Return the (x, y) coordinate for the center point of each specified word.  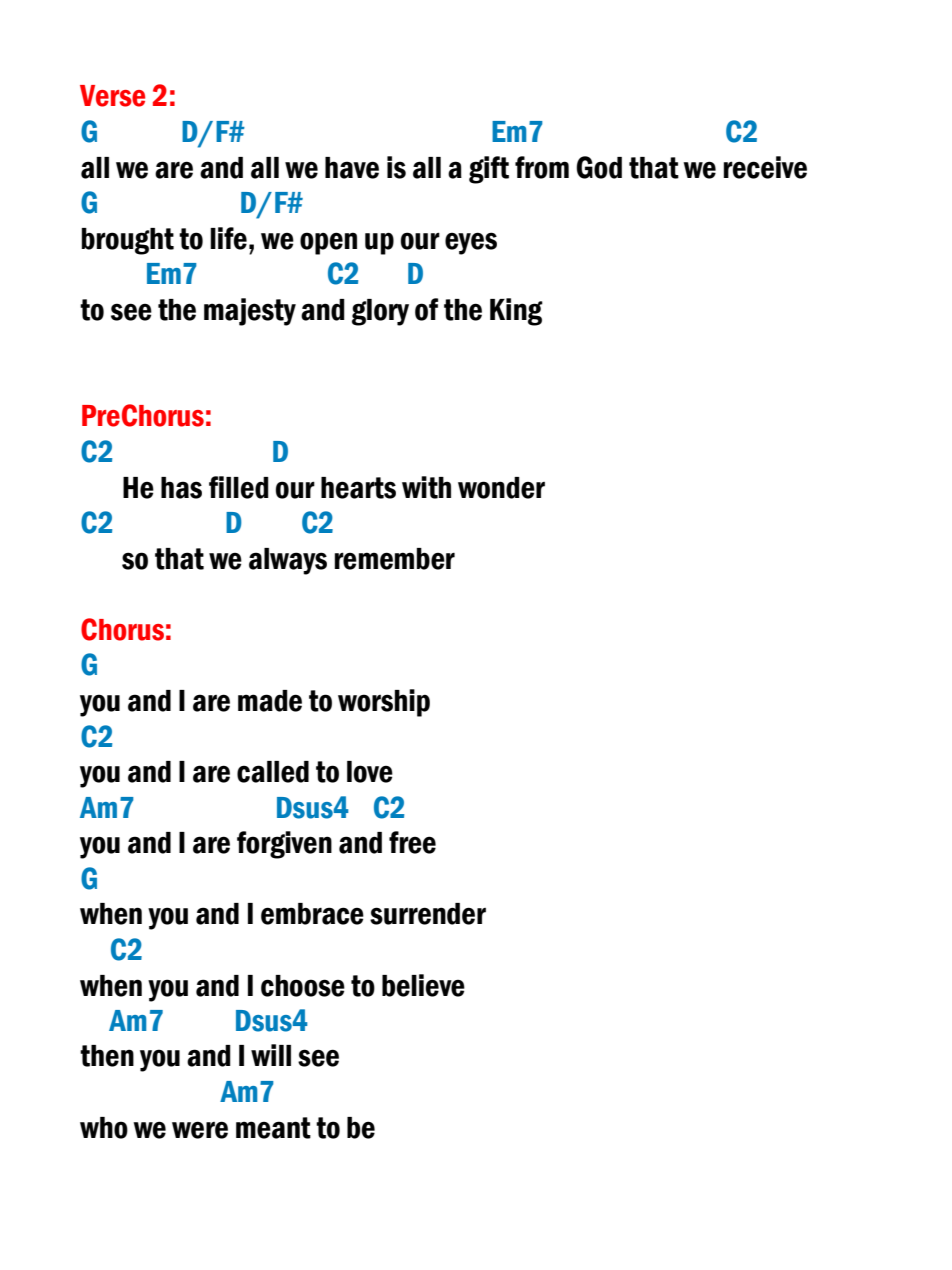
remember (394, 559)
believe (423, 985)
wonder (501, 488)
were (200, 1130)
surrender (428, 914)
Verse (112, 96)
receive (765, 167)
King (516, 312)
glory (380, 312)
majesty (250, 312)
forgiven (284, 845)
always (288, 561)
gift (489, 170)
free (412, 842)
